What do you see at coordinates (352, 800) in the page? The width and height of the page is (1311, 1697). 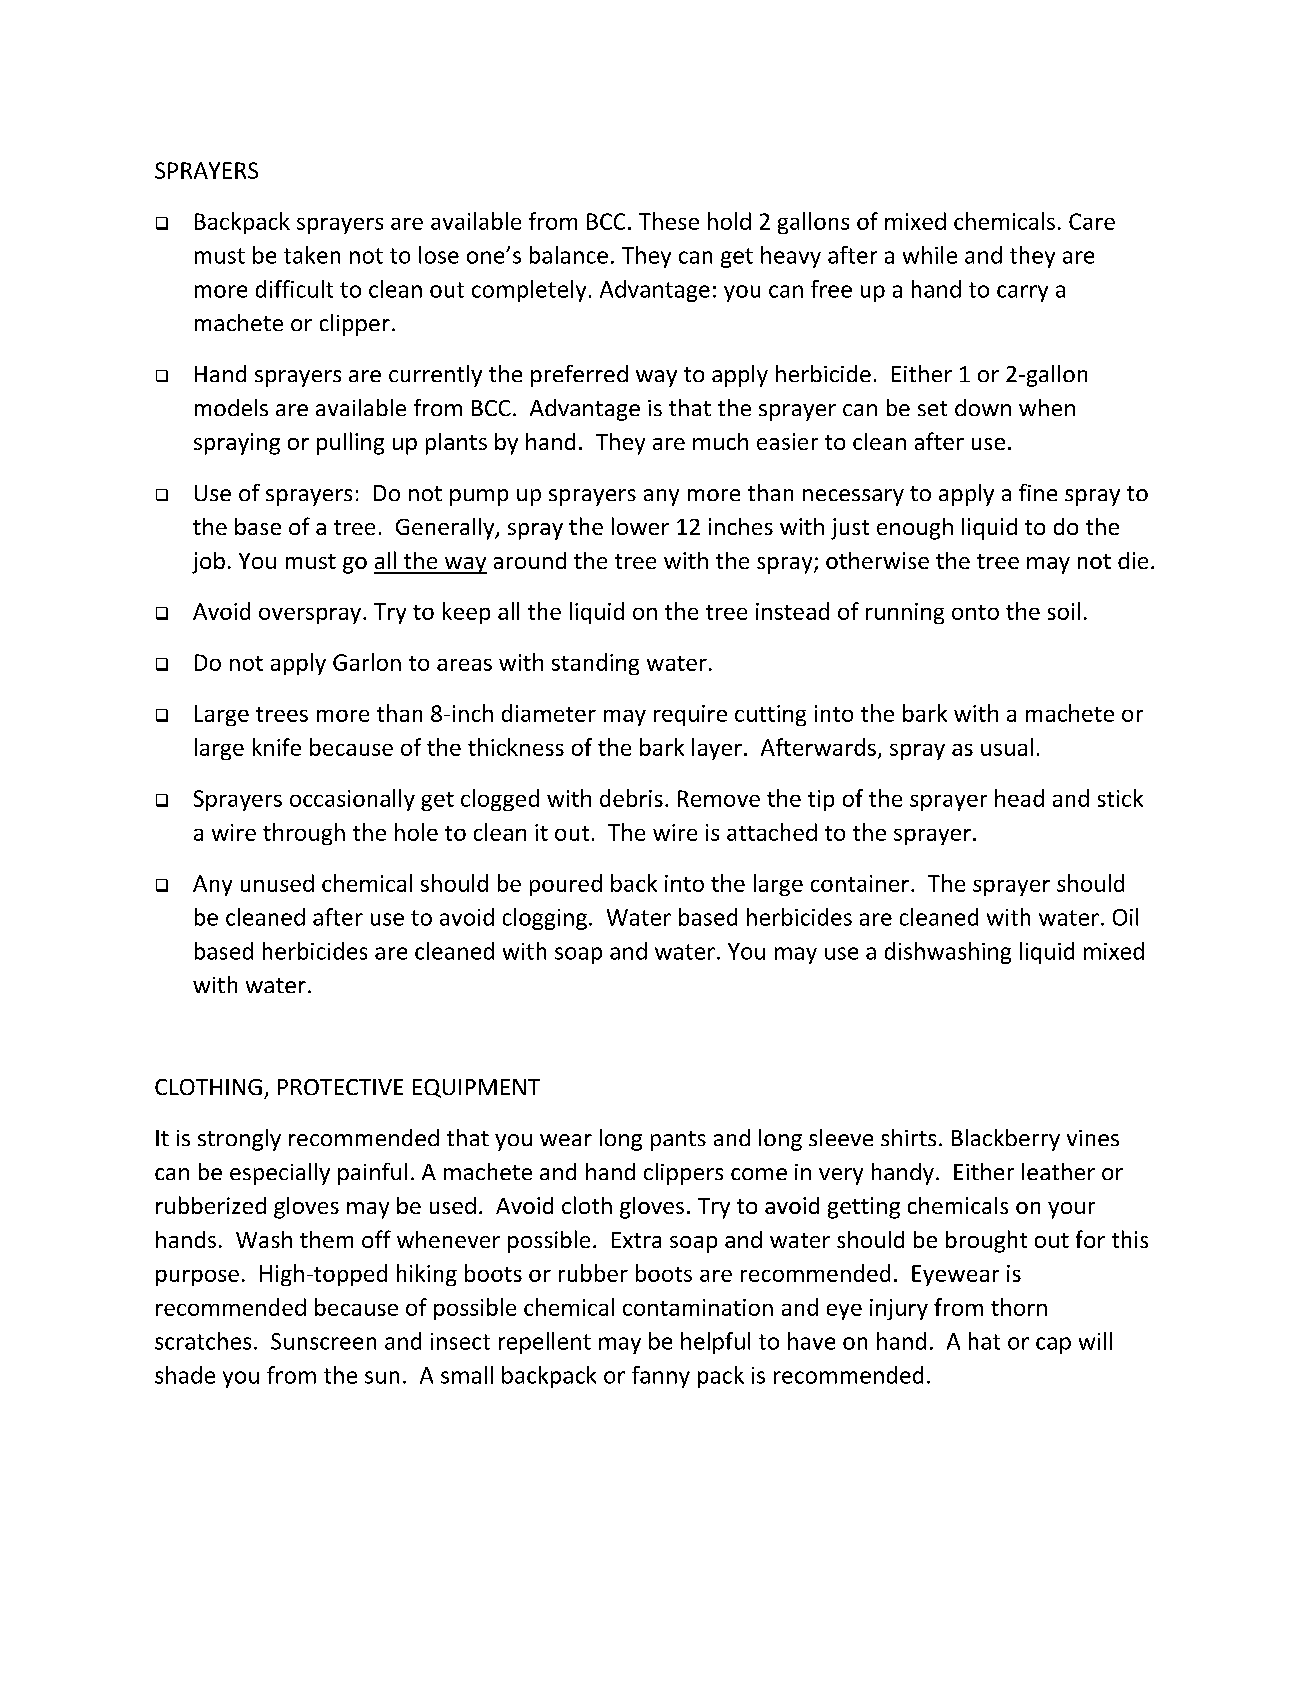 I see `occasionally` at bounding box center [352, 800].
